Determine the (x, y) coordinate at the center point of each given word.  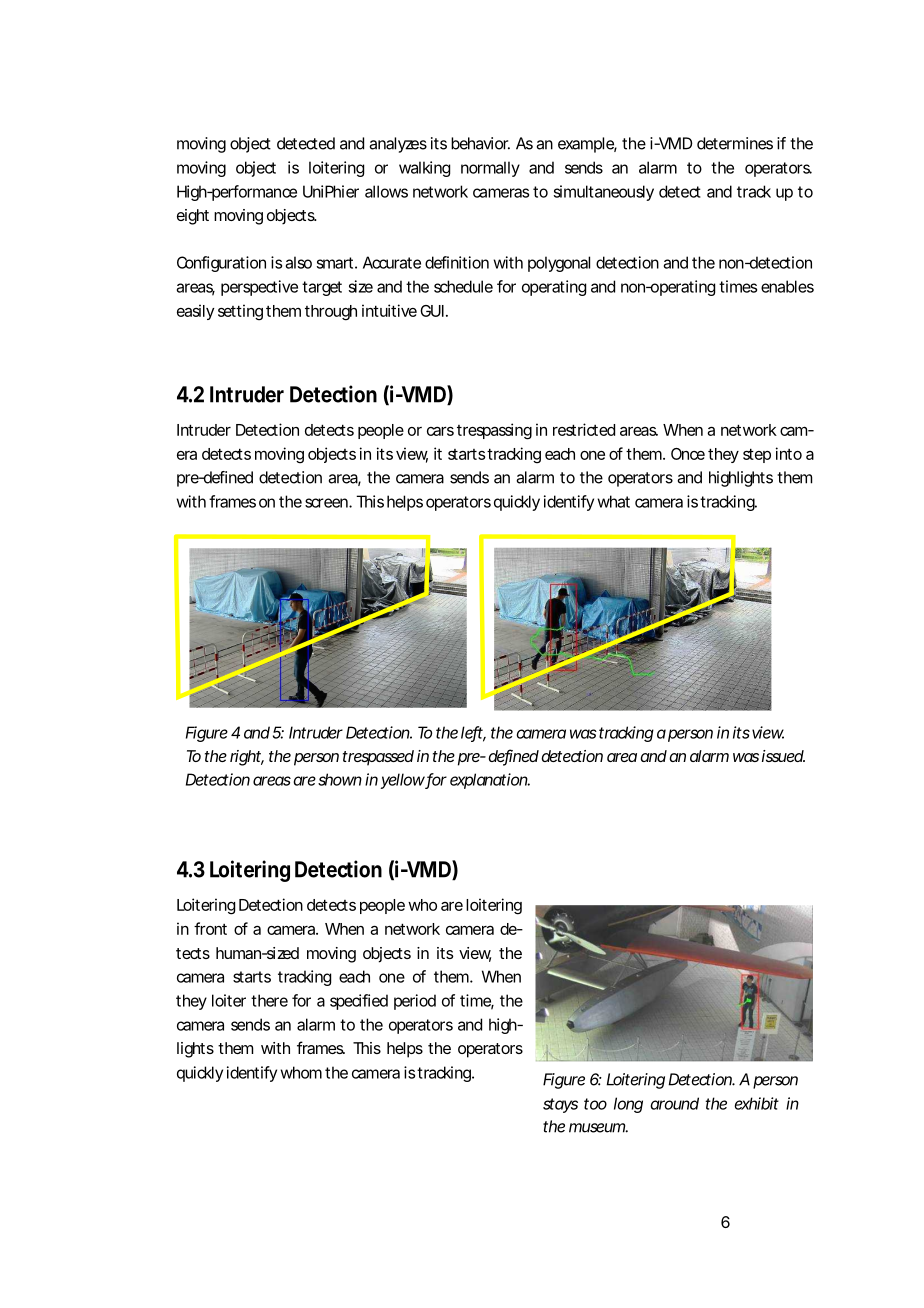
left (473, 733)
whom (301, 1072)
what (613, 501)
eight (193, 217)
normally (490, 169)
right (247, 758)
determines (735, 143)
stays (560, 1105)
